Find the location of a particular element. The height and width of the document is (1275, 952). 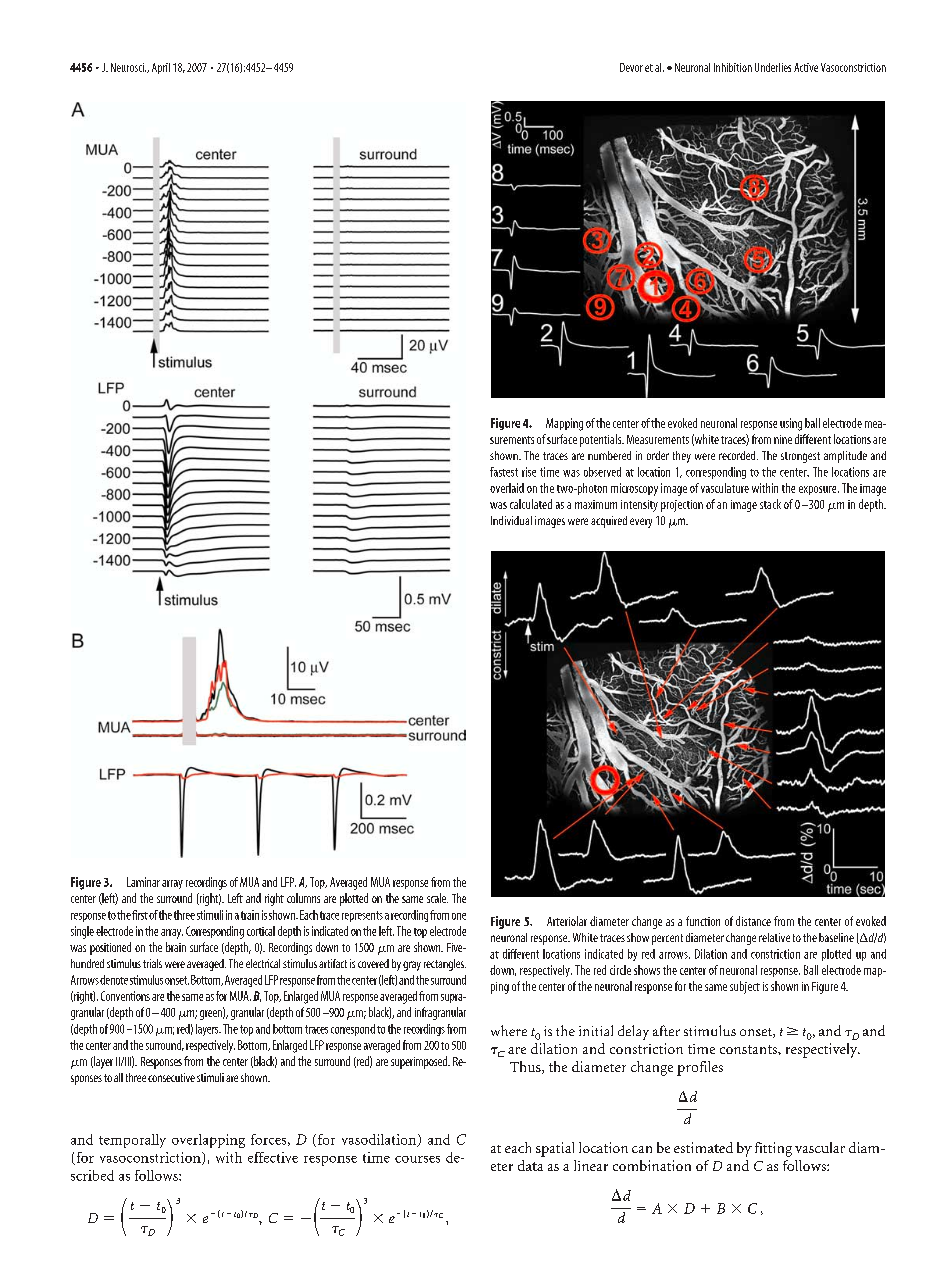

Inhibition is located at coordinates (733, 67).
